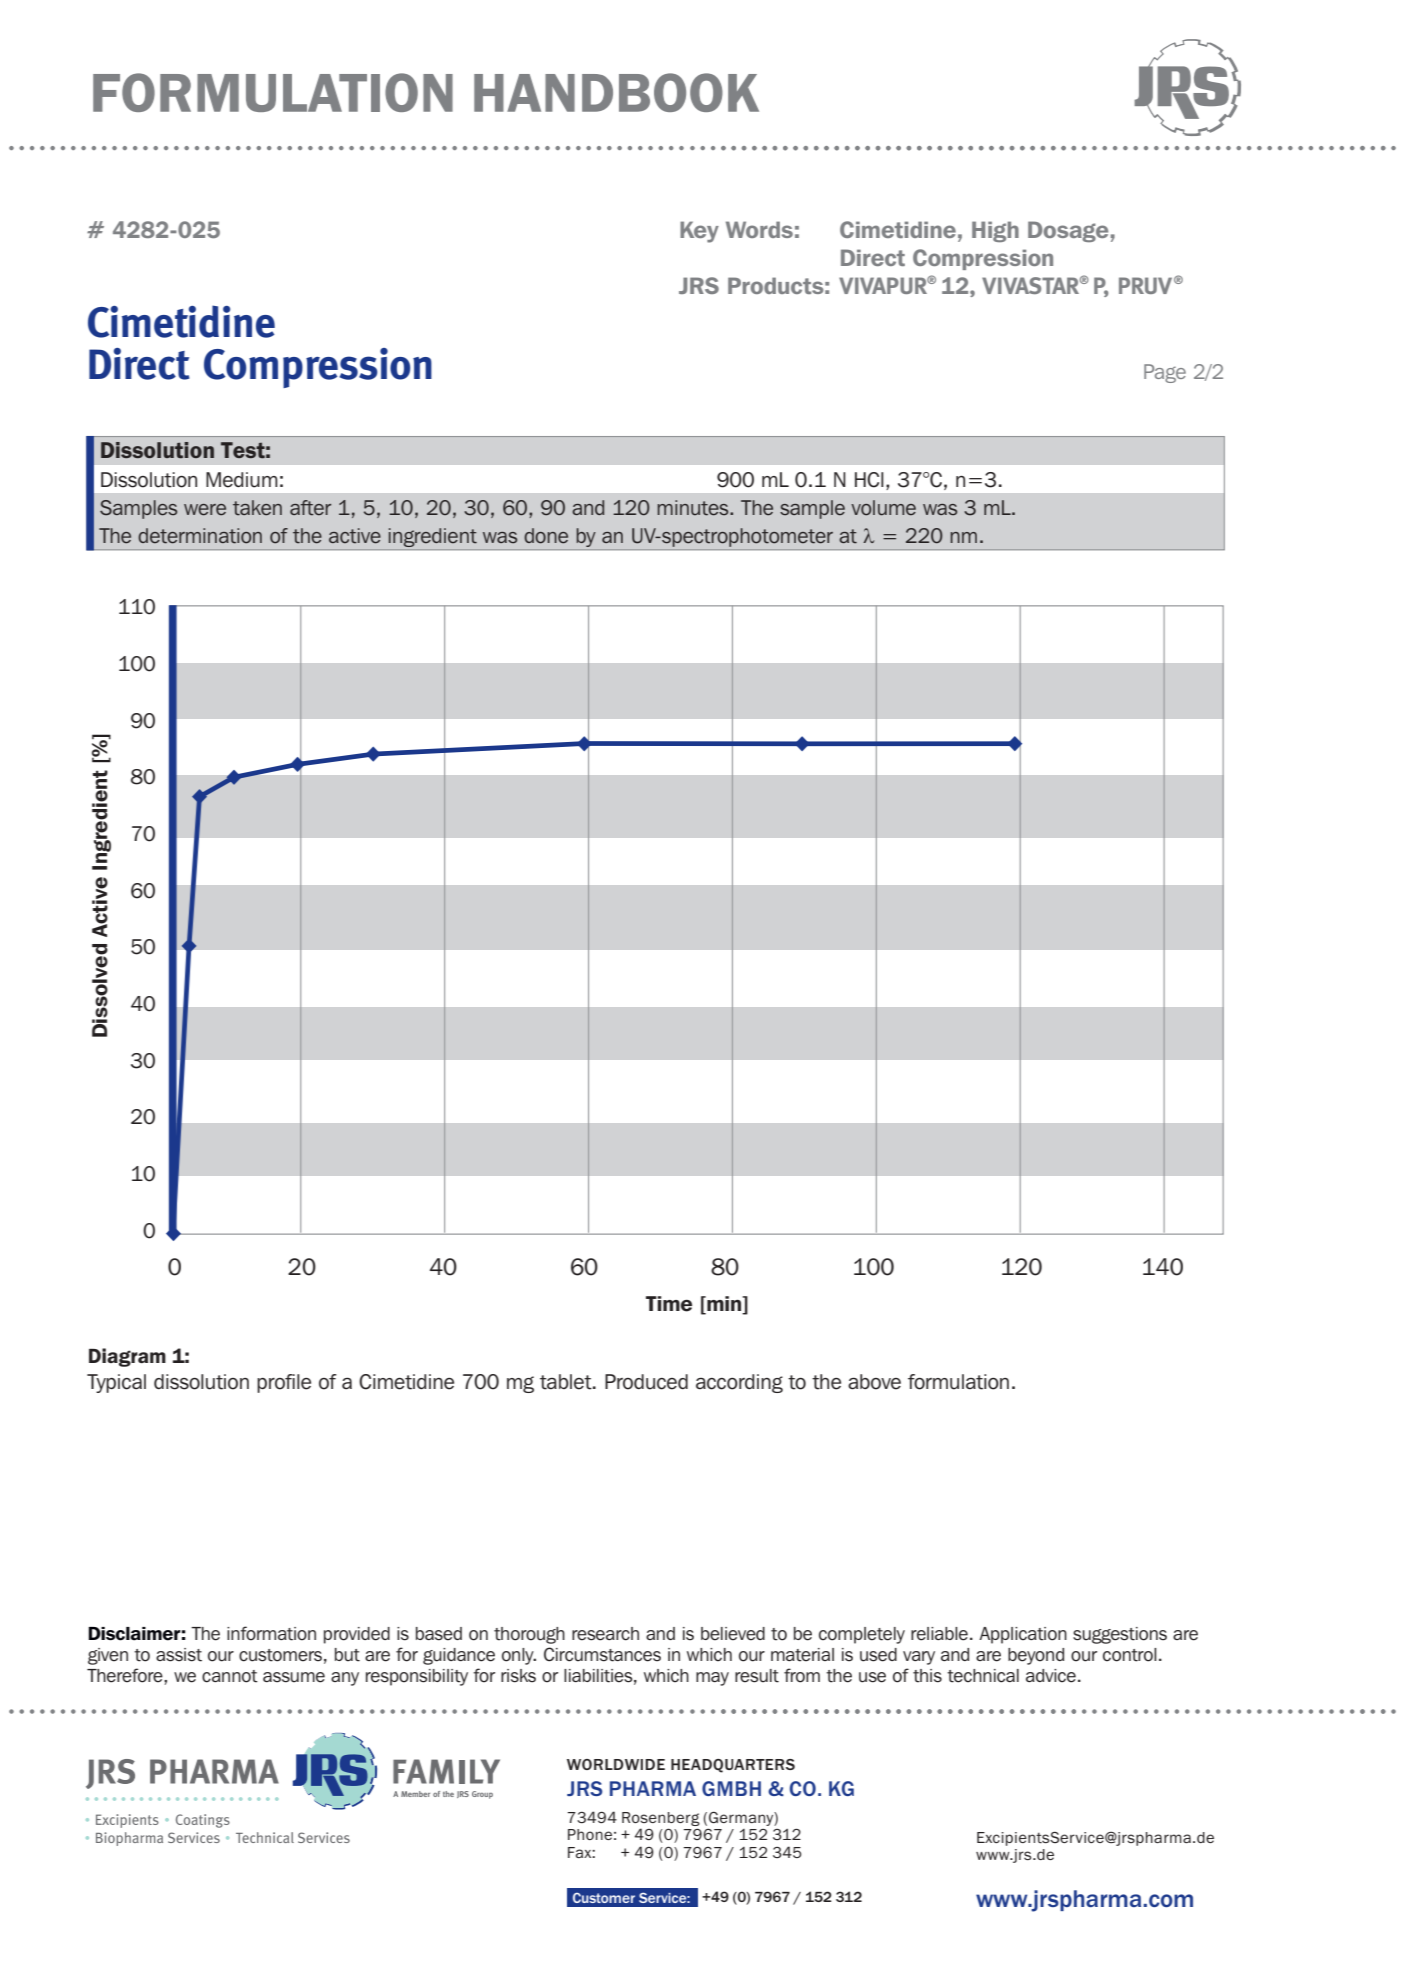  I want to click on Dosage, so click(1068, 231).
